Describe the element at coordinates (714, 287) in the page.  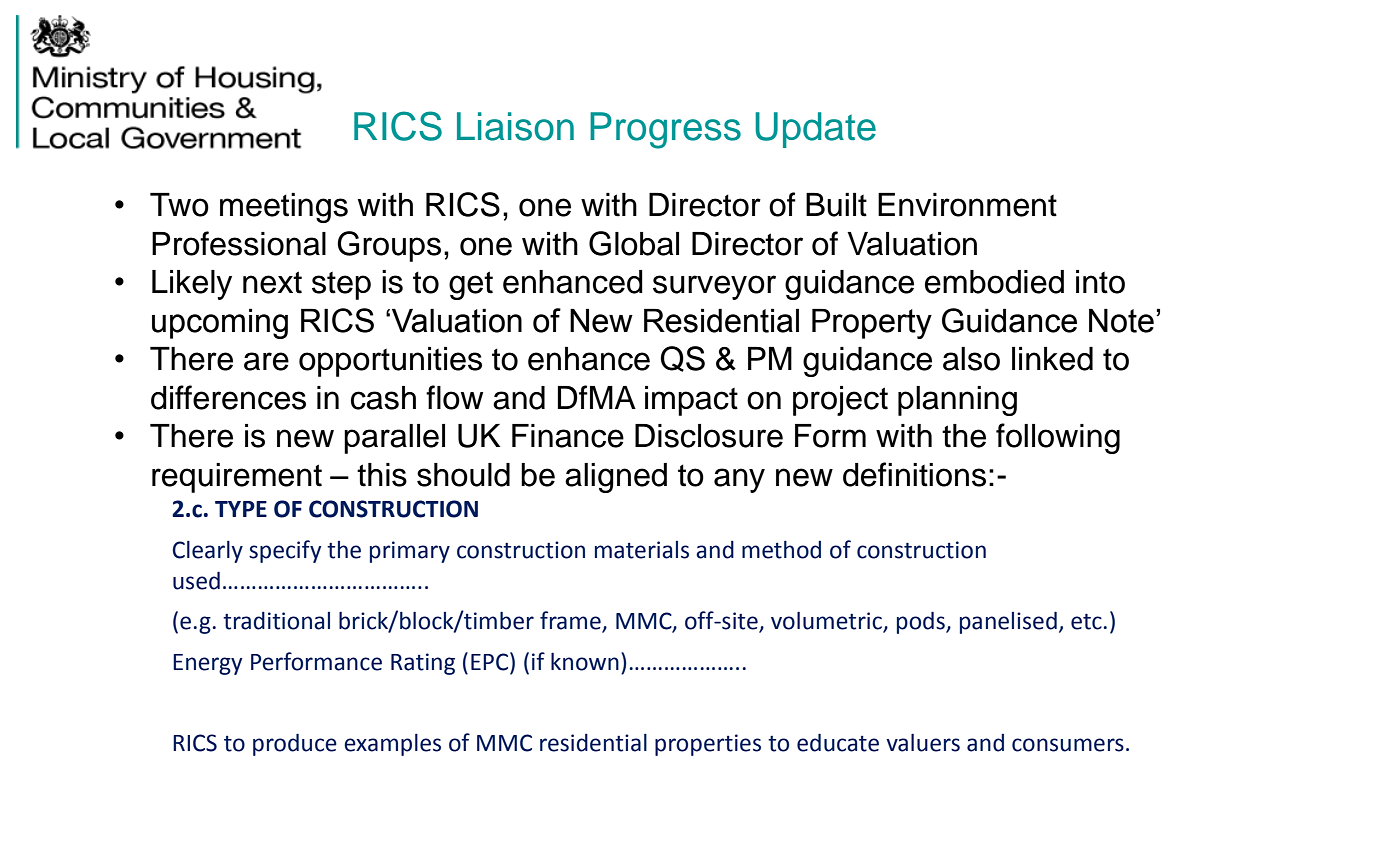
I see `surveyor` at that location.
